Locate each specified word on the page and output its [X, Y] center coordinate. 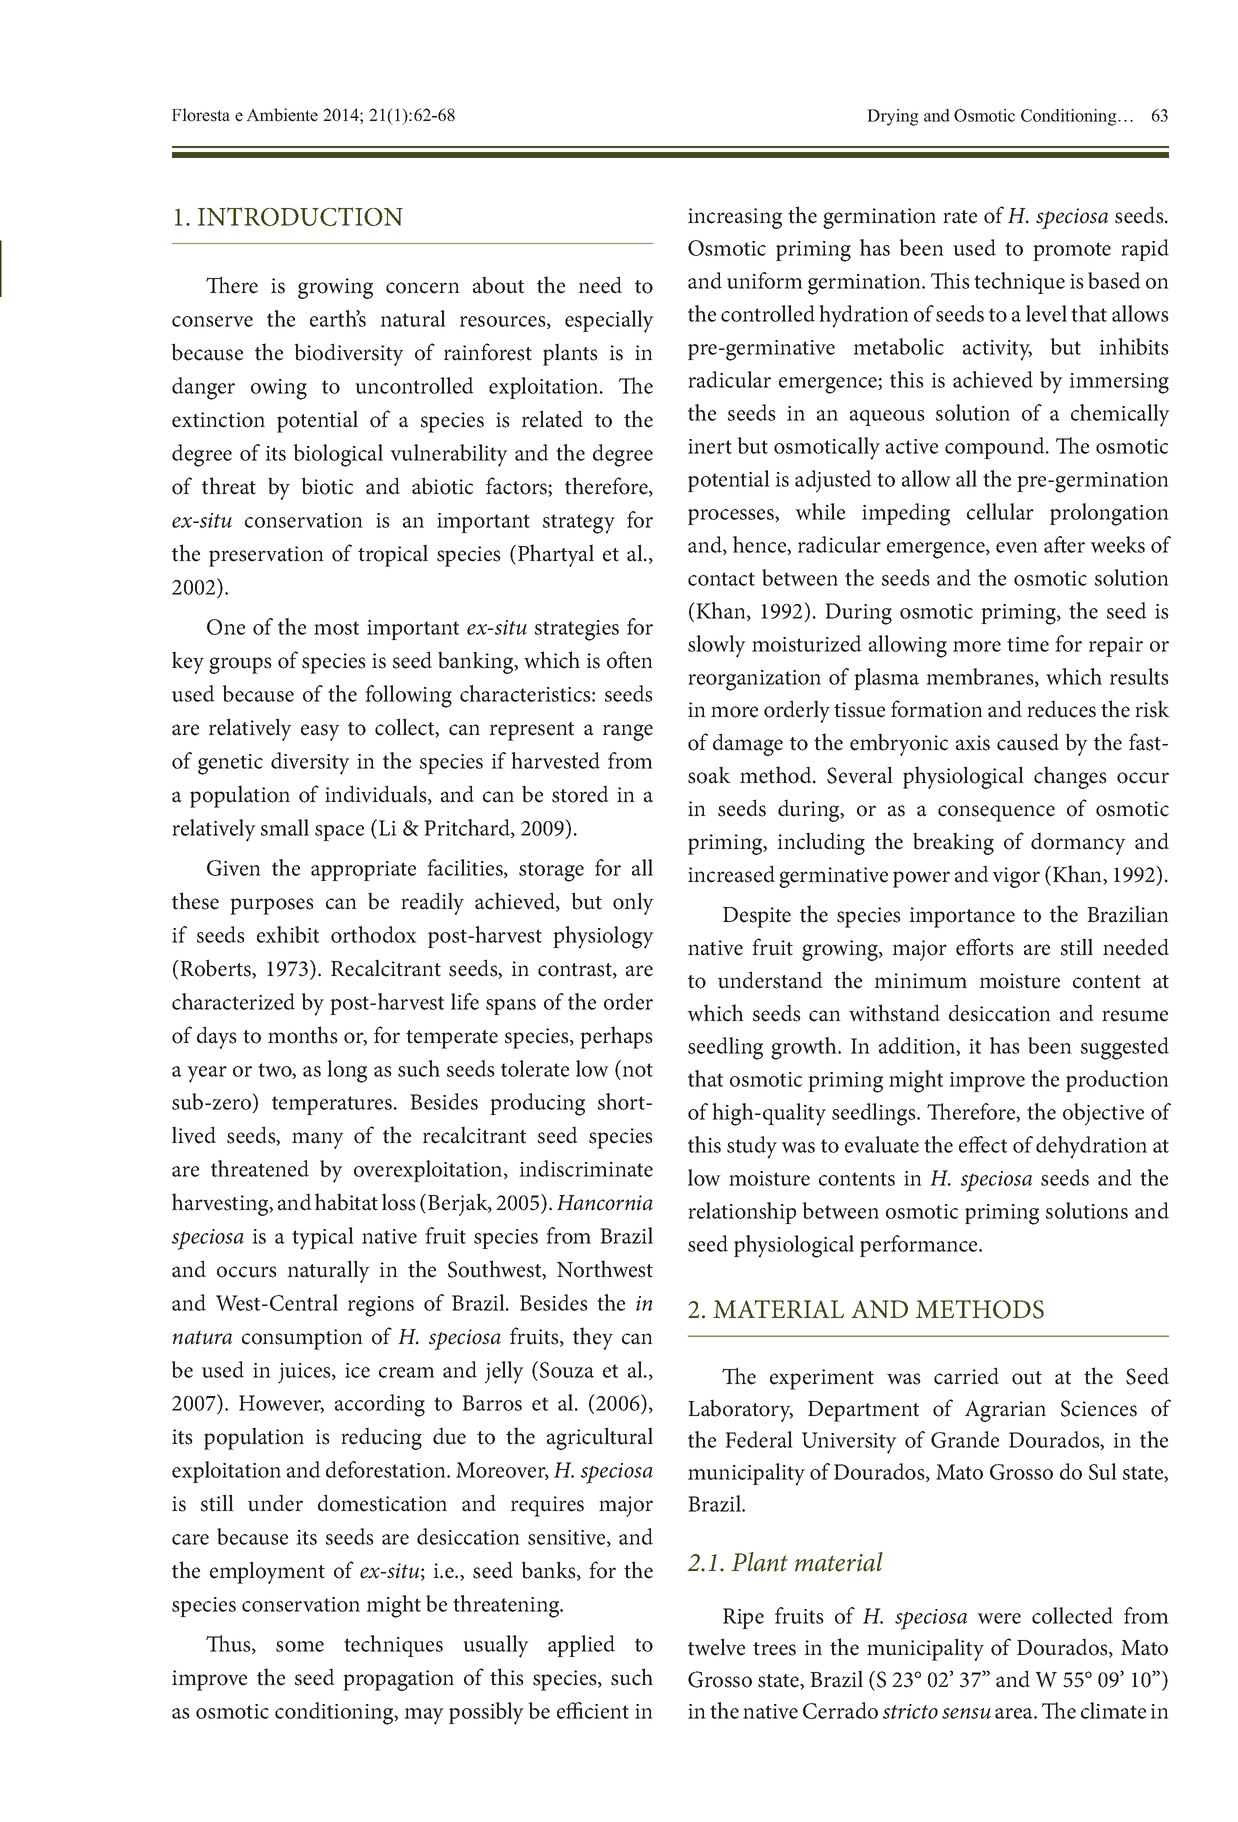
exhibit [288, 934]
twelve [716, 1647]
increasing [735, 218]
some [300, 1646]
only [633, 903]
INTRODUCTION [300, 216]
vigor [1016, 877]
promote [1072, 251]
